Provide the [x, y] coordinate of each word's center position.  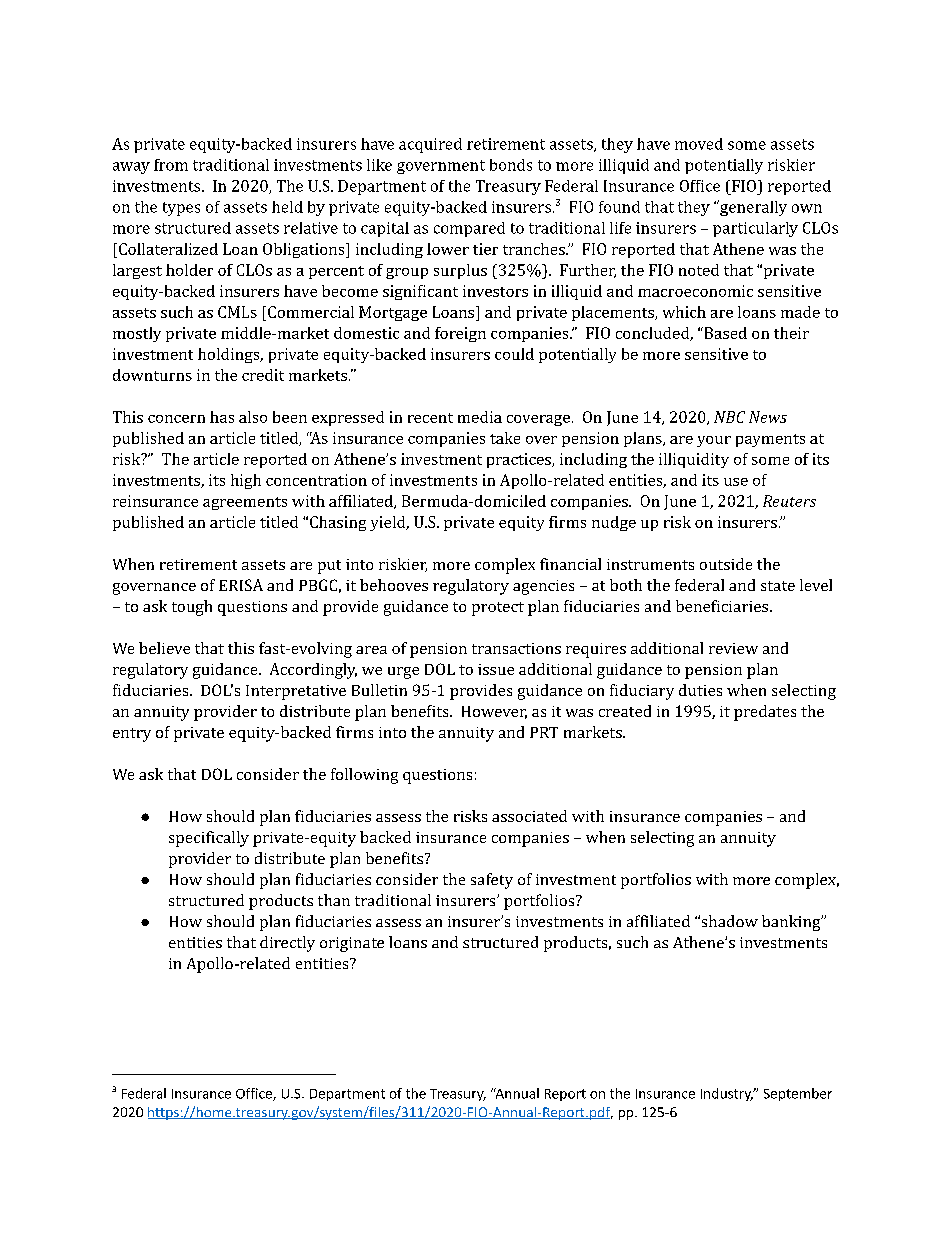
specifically [209, 839]
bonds [511, 165]
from [171, 165]
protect [498, 609]
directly [287, 944]
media [480, 417]
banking [792, 923]
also [253, 417]
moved [699, 144]
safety [492, 881]
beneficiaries [723, 606]
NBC [729, 417]
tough [192, 608]
